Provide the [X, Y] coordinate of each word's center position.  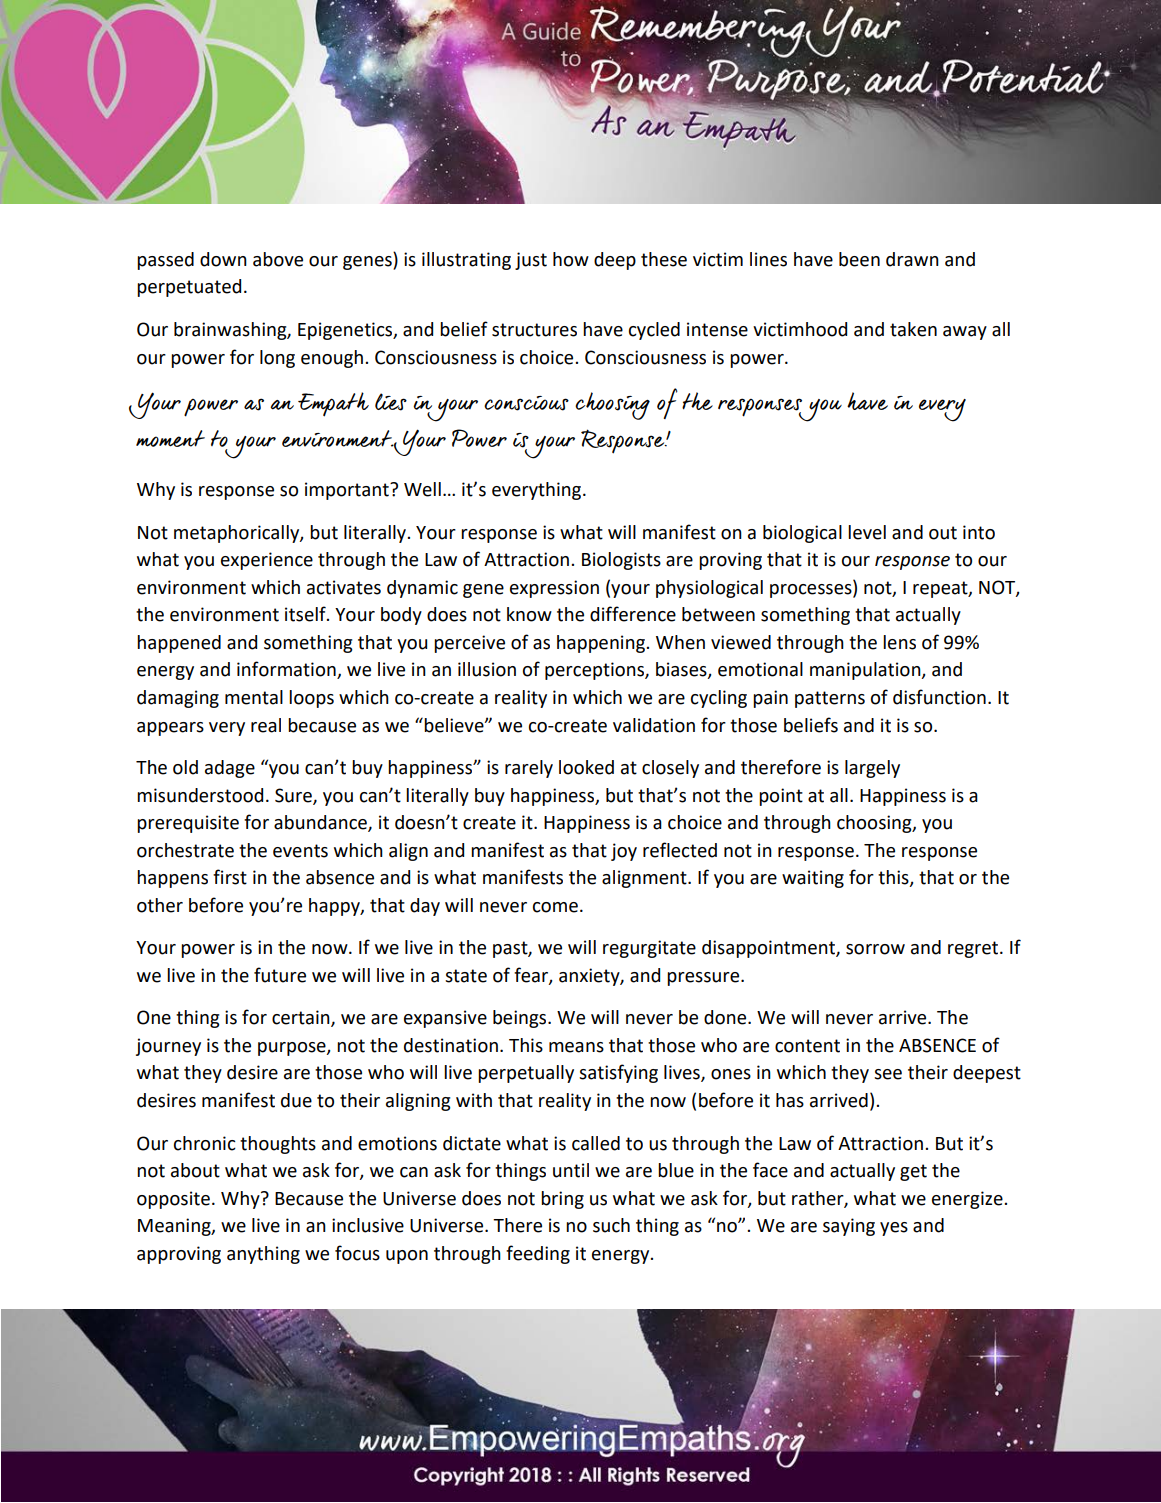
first [230, 877]
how [571, 259]
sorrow [875, 949]
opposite [173, 1200]
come [555, 907]
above [278, 259]
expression [554, 589]
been [859, 259]
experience [267, 561]
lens [899, 642]
